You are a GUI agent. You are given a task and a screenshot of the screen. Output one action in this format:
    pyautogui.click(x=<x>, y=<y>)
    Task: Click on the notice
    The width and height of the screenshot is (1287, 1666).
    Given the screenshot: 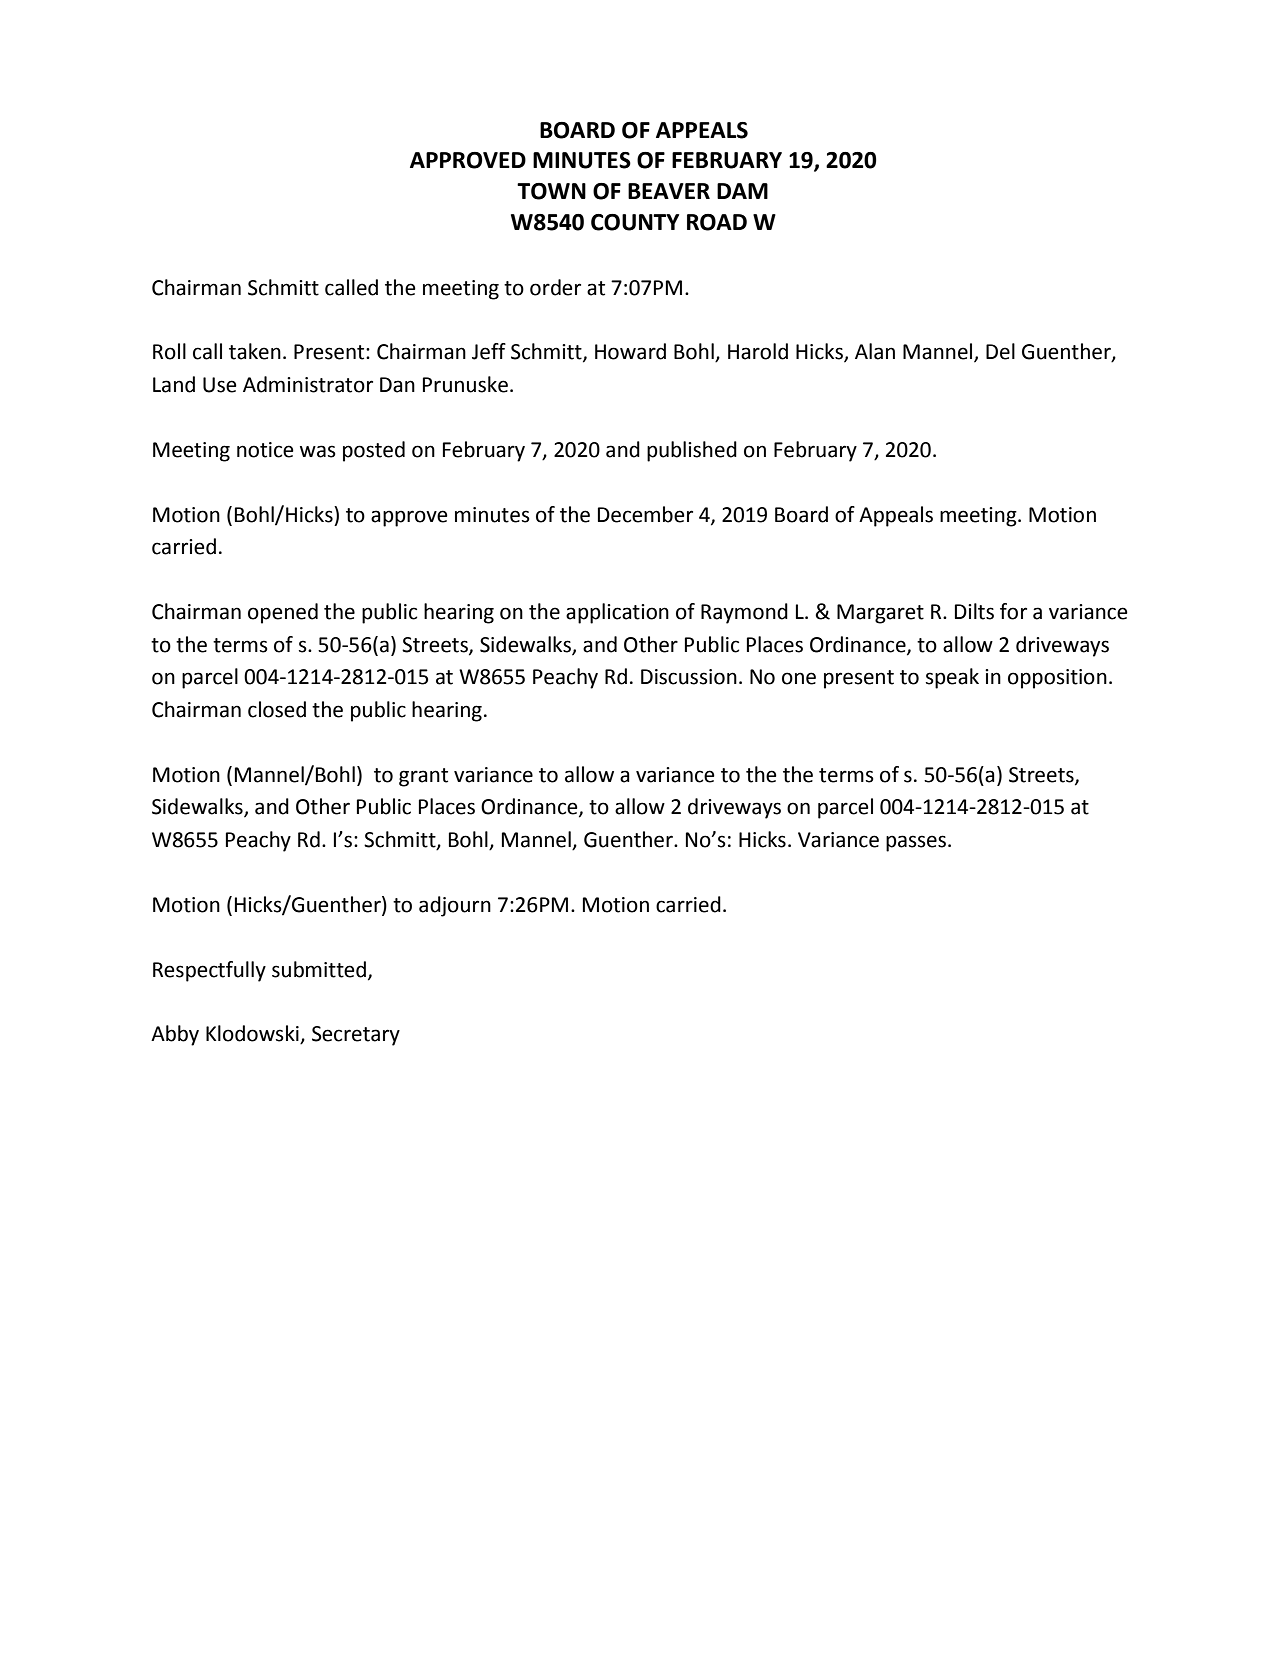 What is the action you would take?
    pyautogui.click(x=265, y=450)
